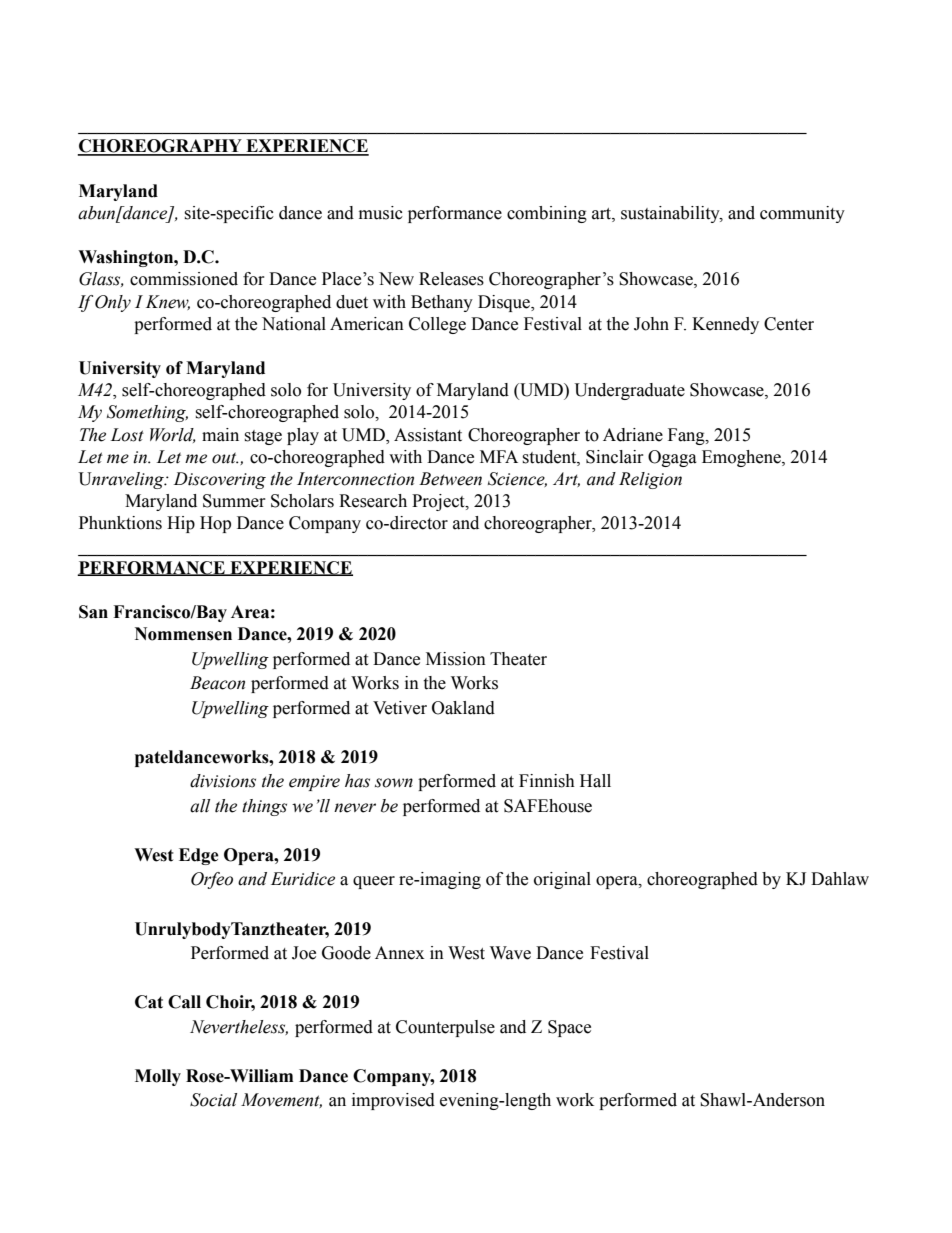 Image resolution: width=952 pixels, height=1233 pixels. What do you see at coordinates (160, 147) in the screenshot?
I see `CHOREOGRAPHY` at bounding box center [160, 147].
